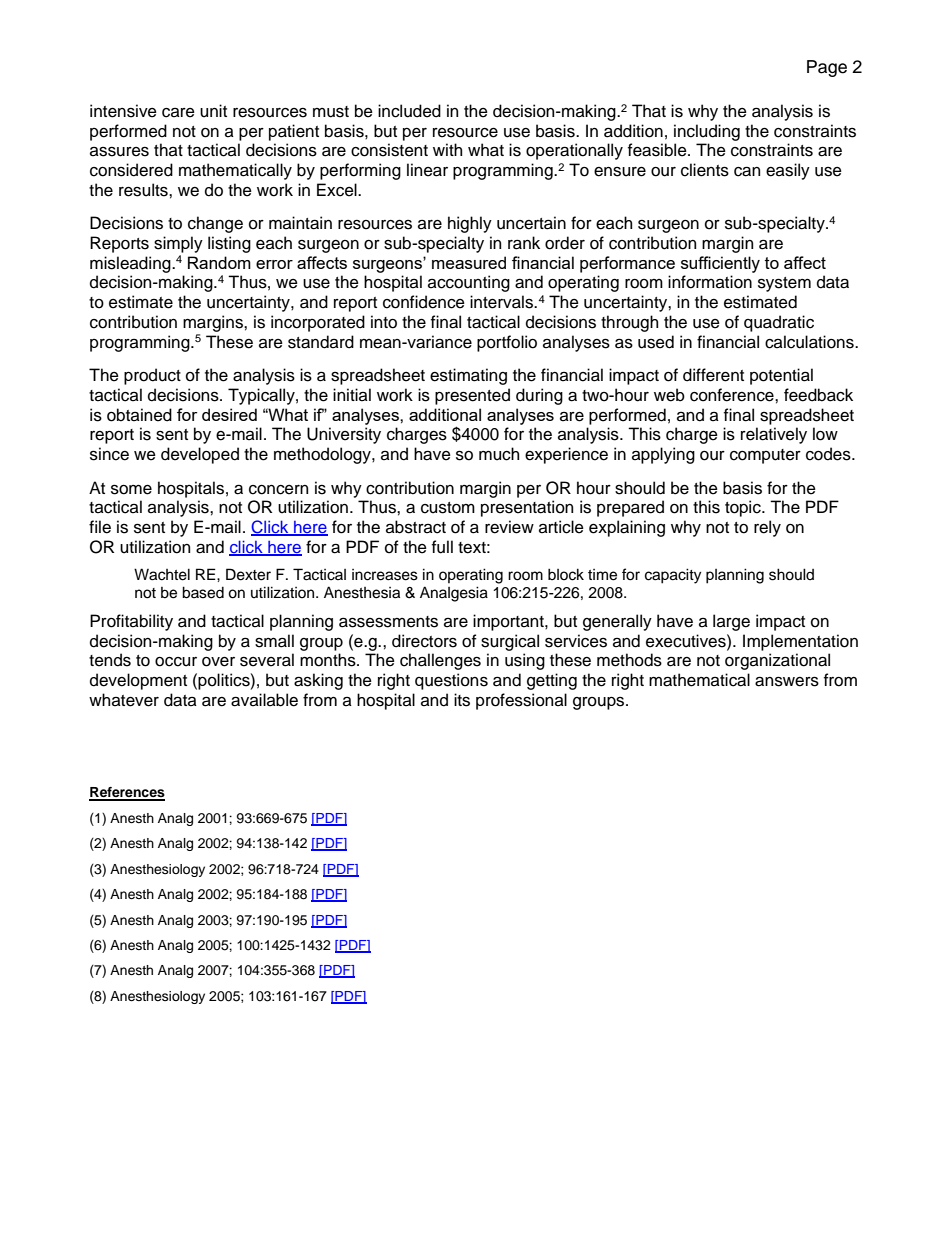 The width and height of the screenshot is (952, 1233). Describe the element at coordinates (203, 592) in the screenshot. I see `based` at that location.
